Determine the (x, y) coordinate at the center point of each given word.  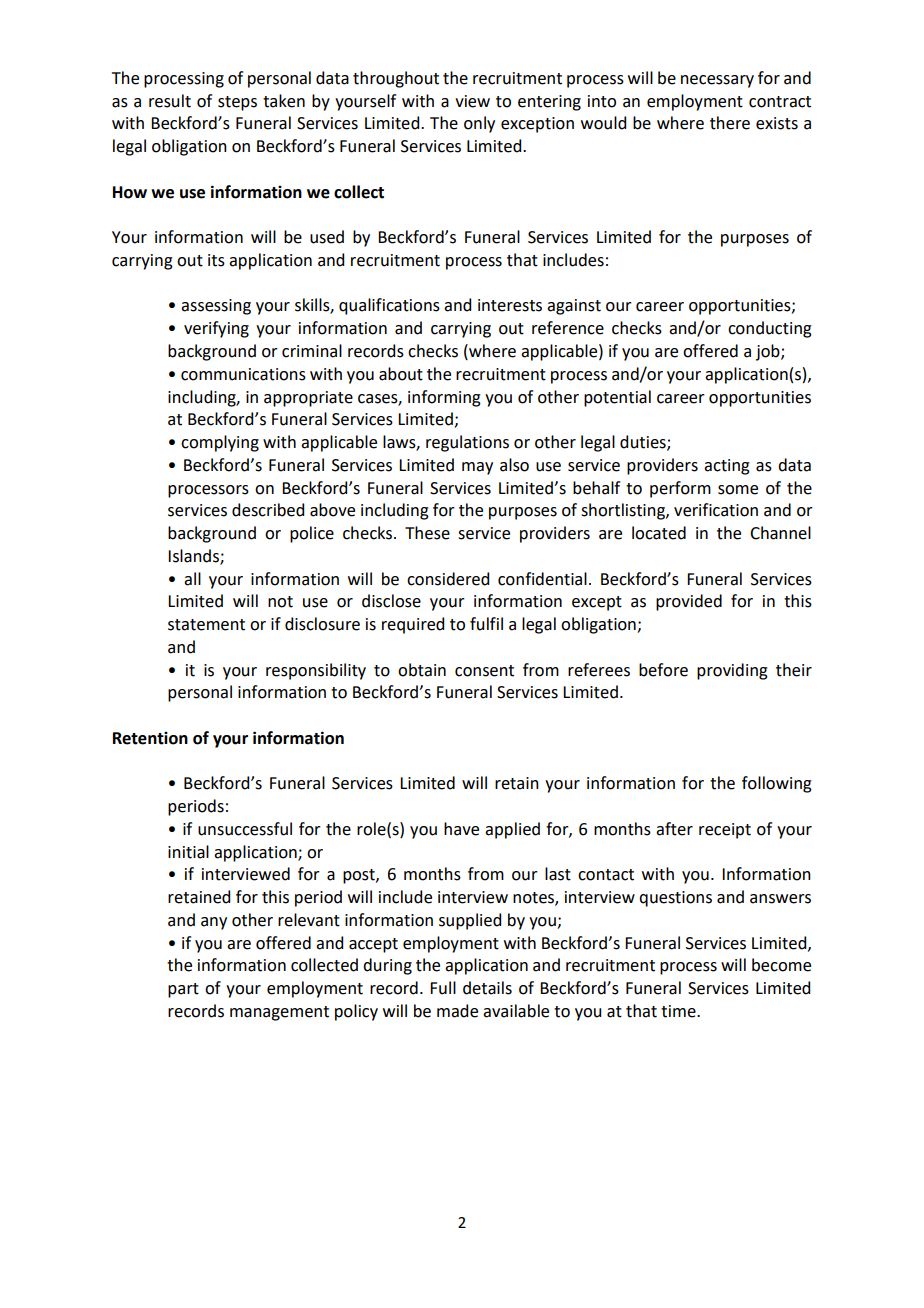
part (183, 990)
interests (510, 305)
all (192, 579)
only (479, 124)
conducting (770, 329)
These (427, 533)
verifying (216, 329)
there (730, 123)
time (679, 1011)
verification (716, 510)
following (777, 784)
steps (237, 103)
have (461, 829)
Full (443, 988)
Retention (150, 738)
